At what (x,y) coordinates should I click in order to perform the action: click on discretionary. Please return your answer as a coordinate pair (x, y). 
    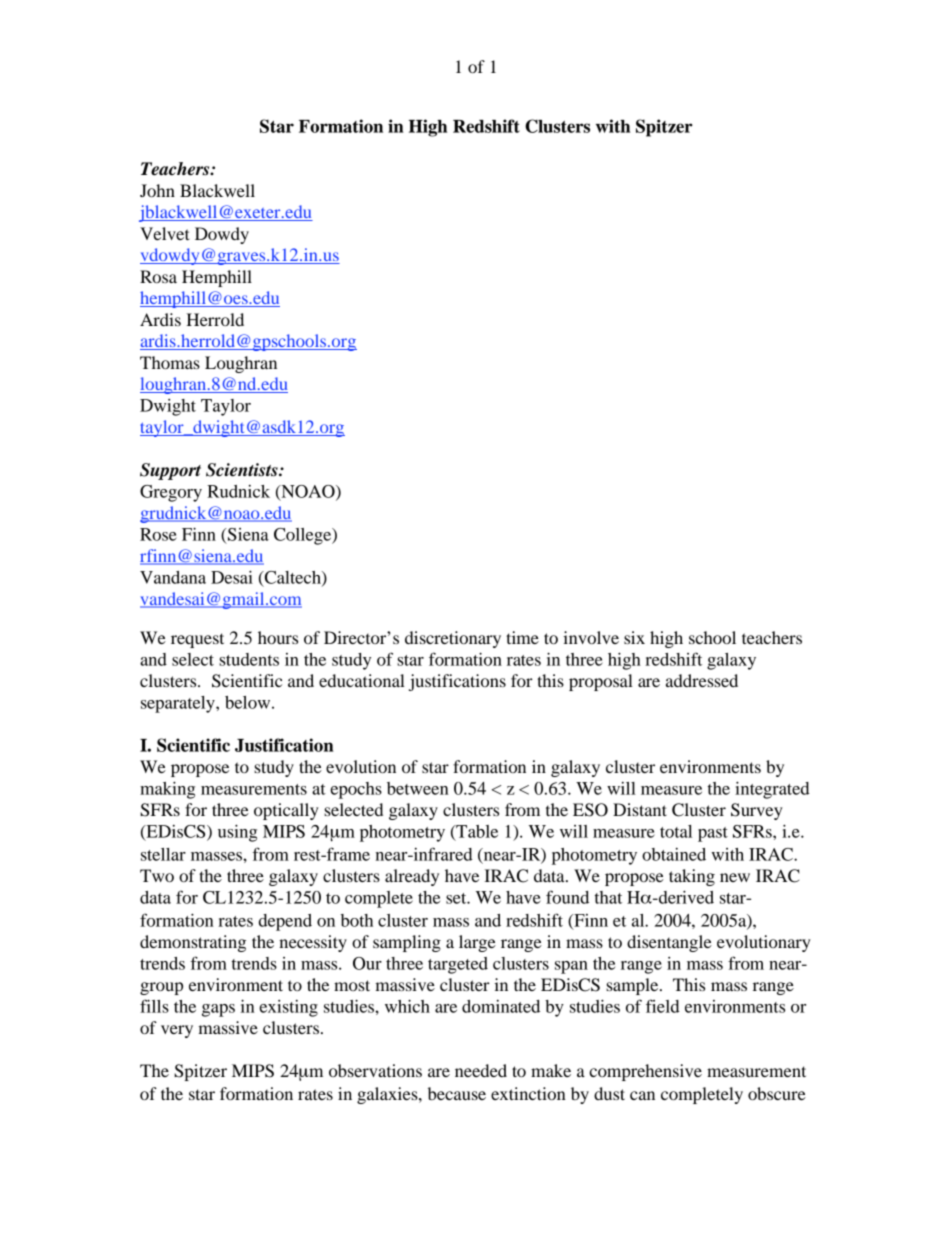
    Looking at the image, I should click on (453, 639).
